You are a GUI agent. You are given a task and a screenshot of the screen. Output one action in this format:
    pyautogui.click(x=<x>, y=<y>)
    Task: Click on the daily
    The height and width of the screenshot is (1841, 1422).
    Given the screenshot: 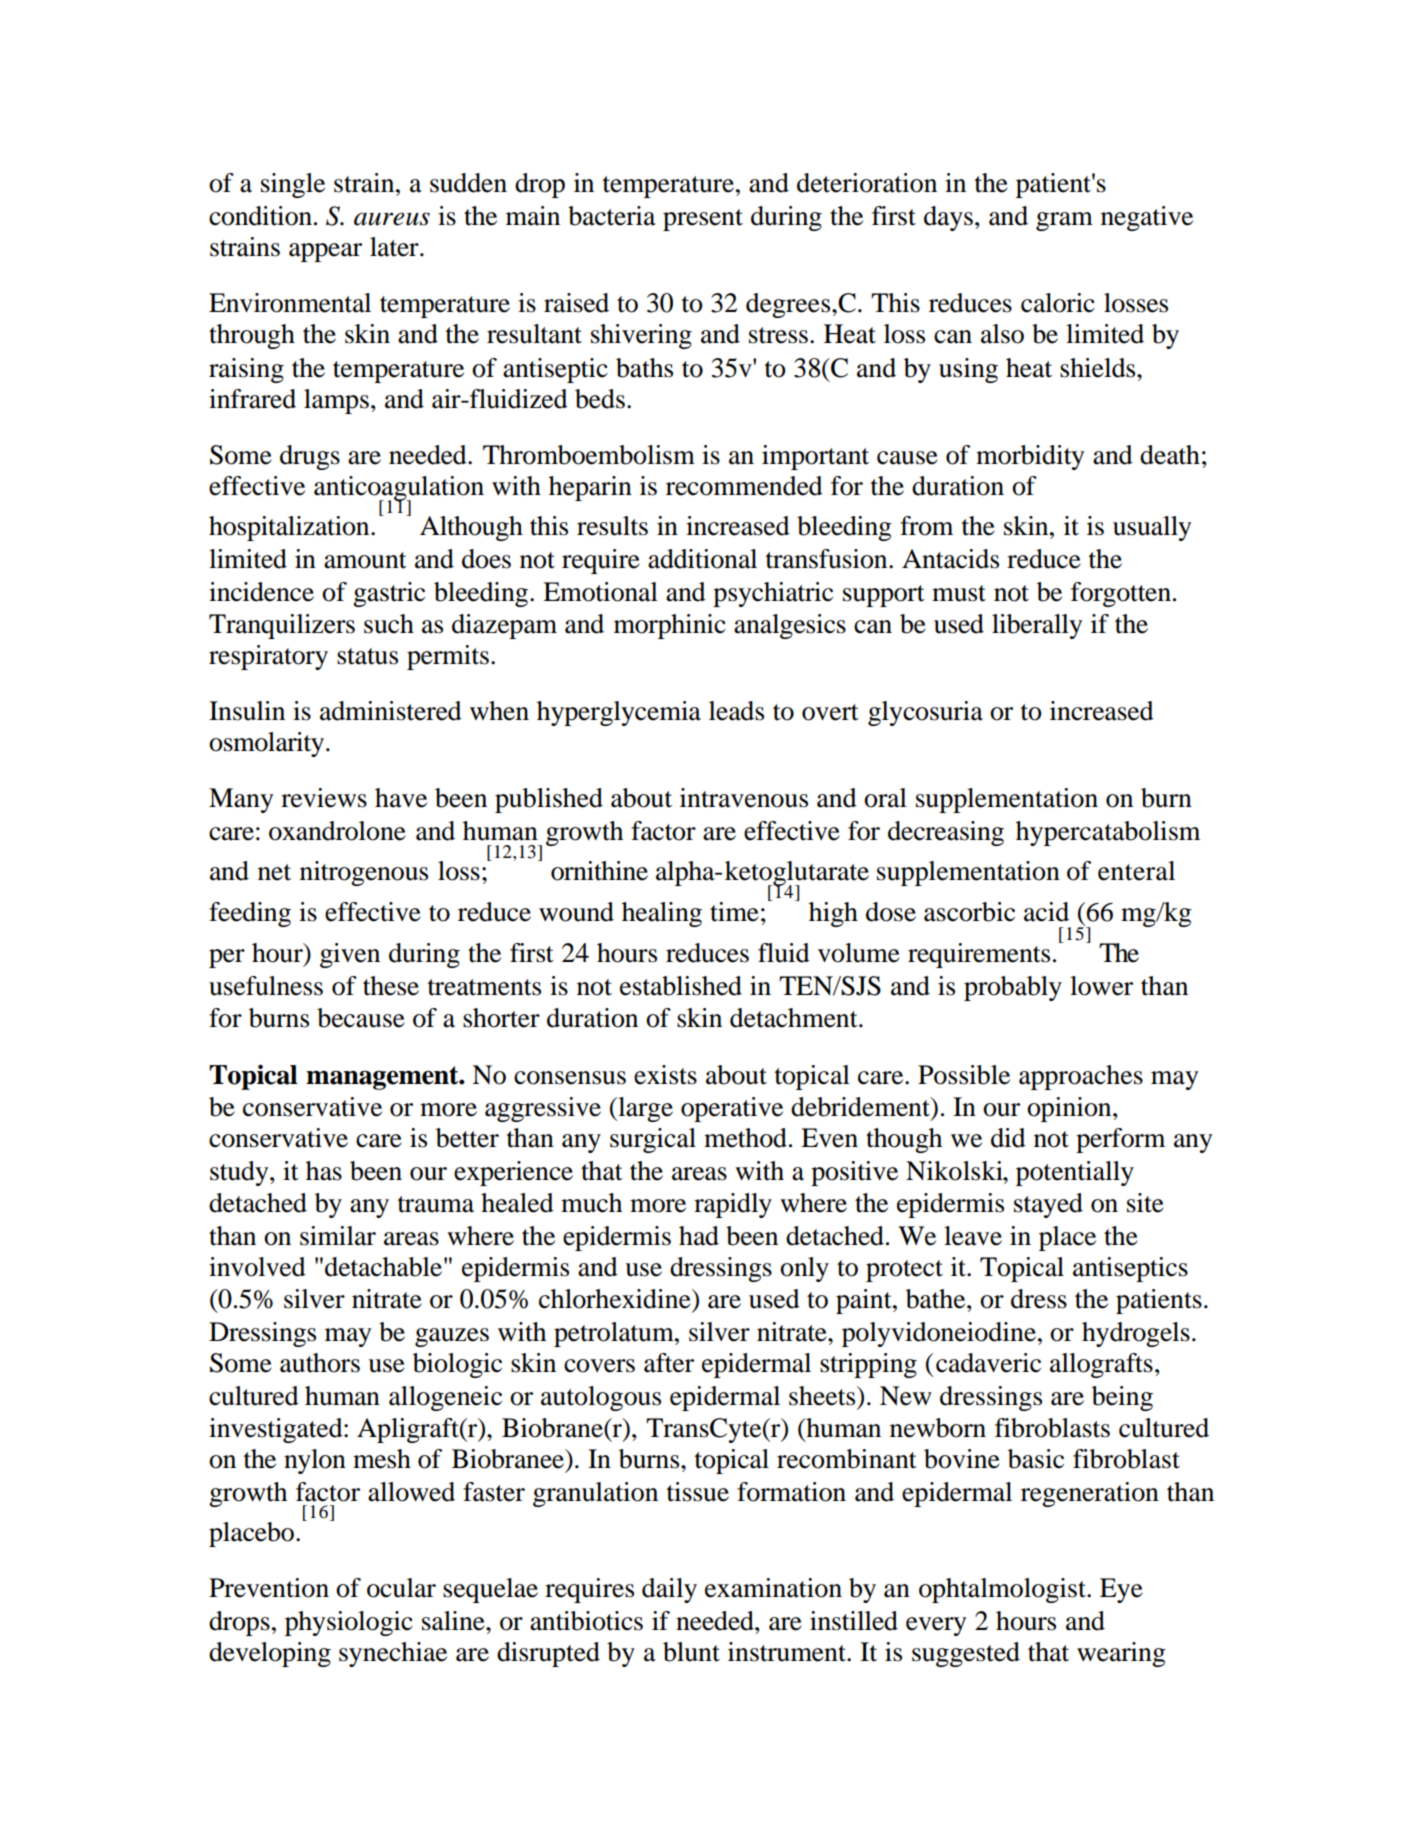 What is the action you would take?
    pyautogui.click(x=669, y=1590)
